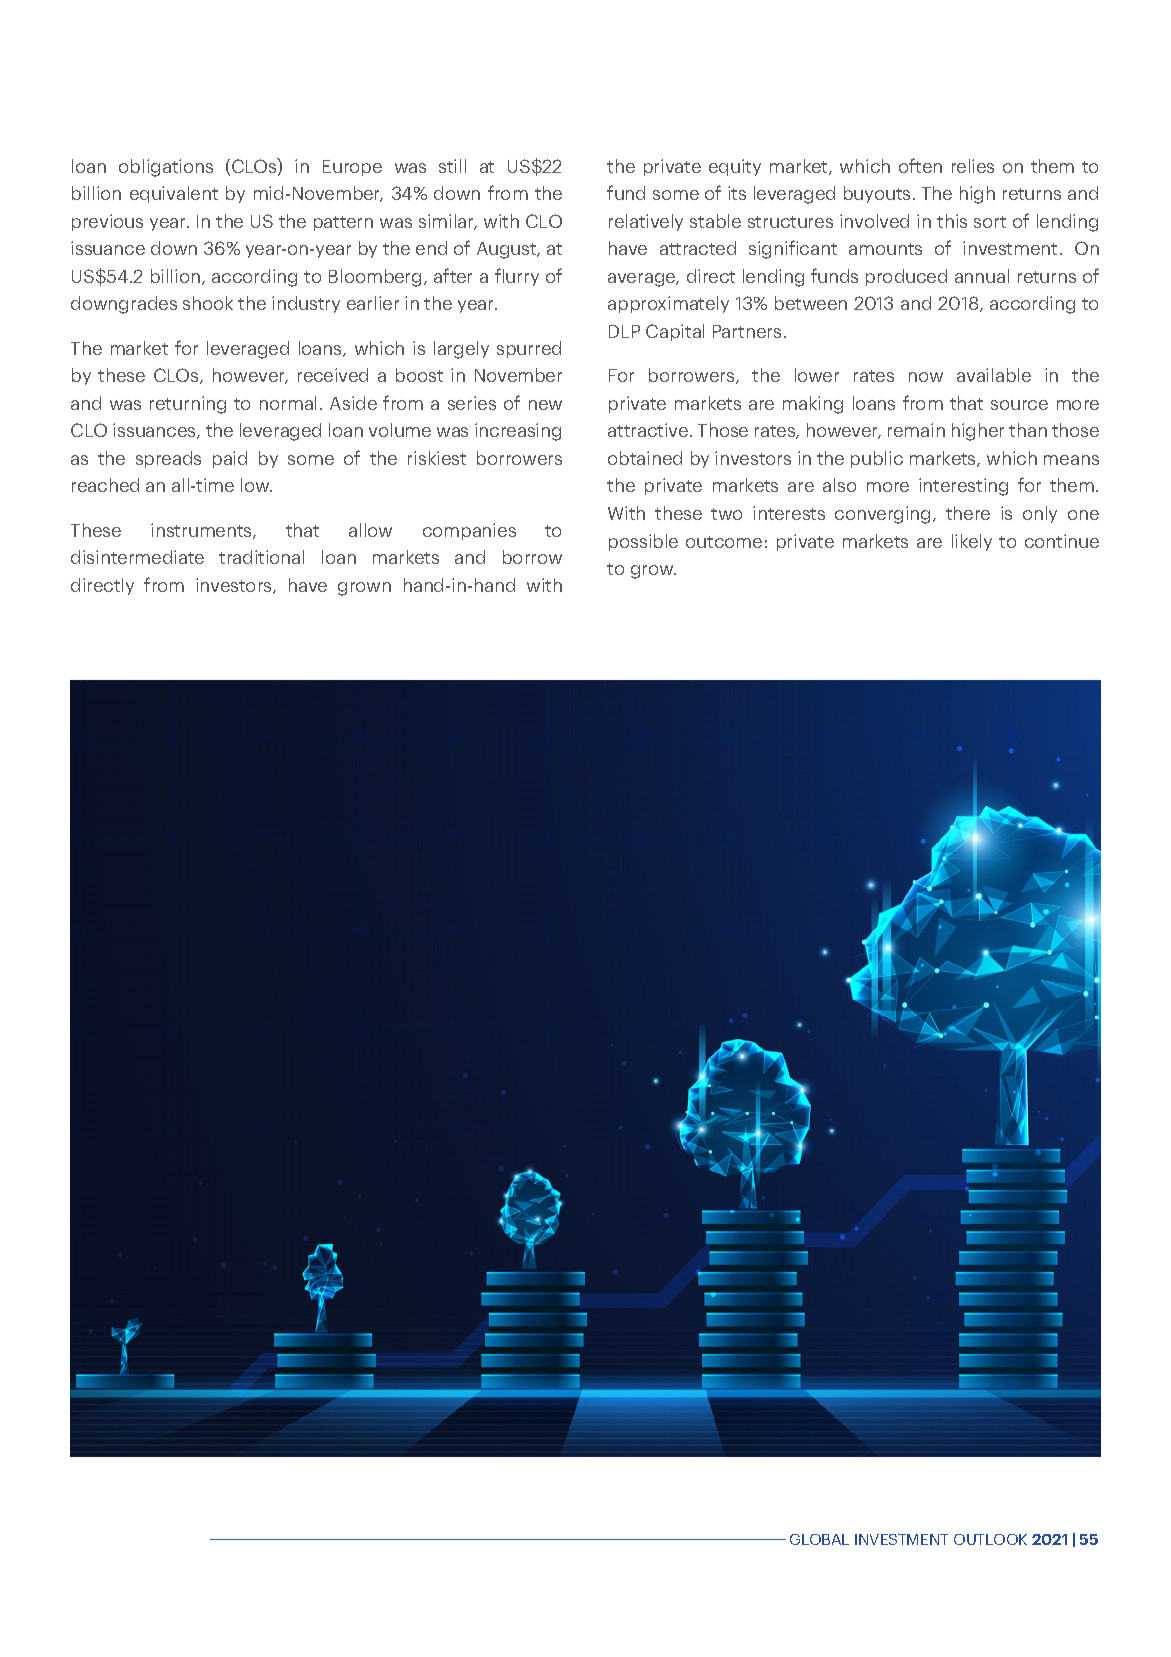 The image size is (1171, 1657). What do you see at coordinates (819, 1539) in the image?
I see `GLOBAL` at bounding box center [819, 1539].
